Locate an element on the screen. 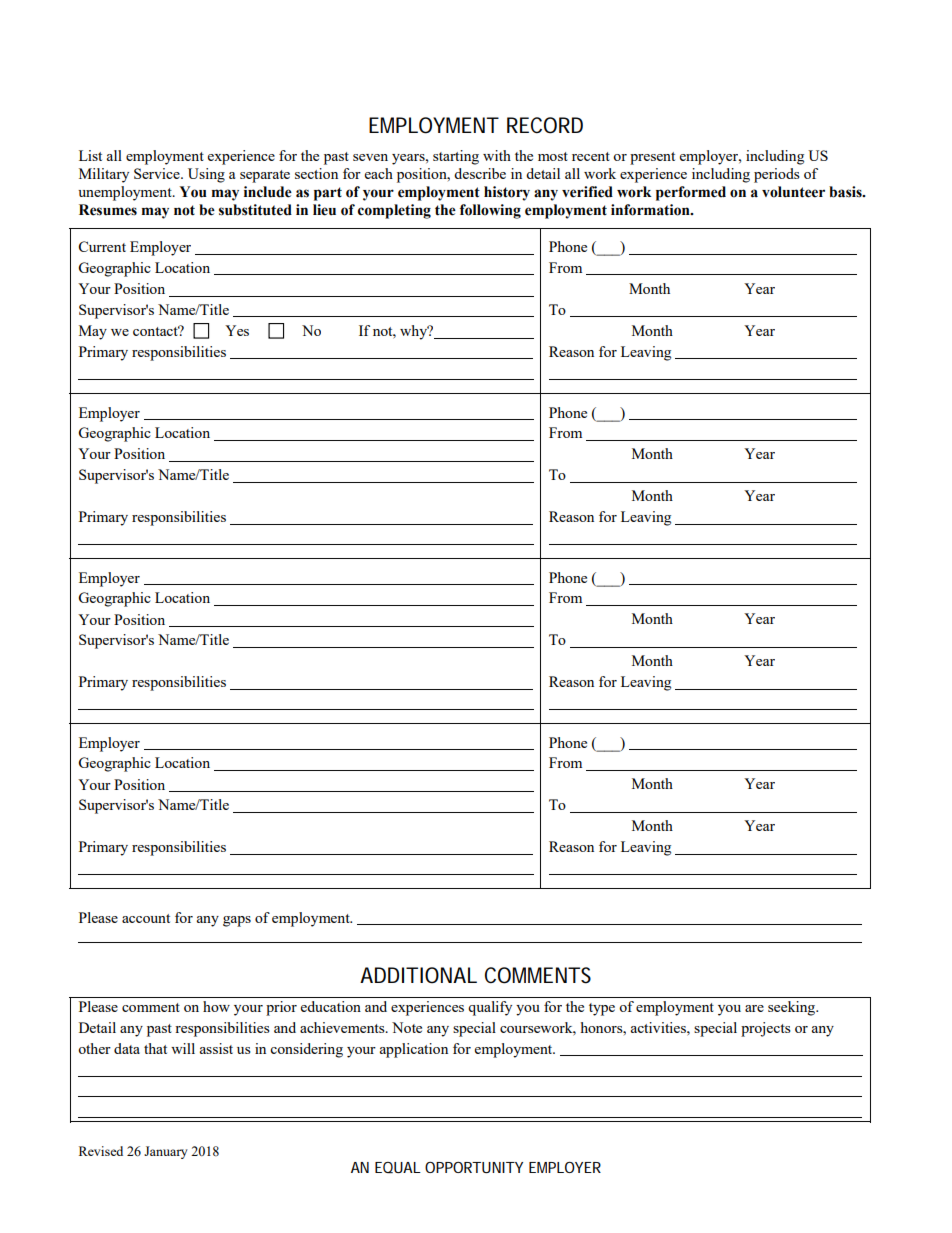 The height and width of the screenshot is (1233, 952). gaps is located at coordinates (237, 921).
